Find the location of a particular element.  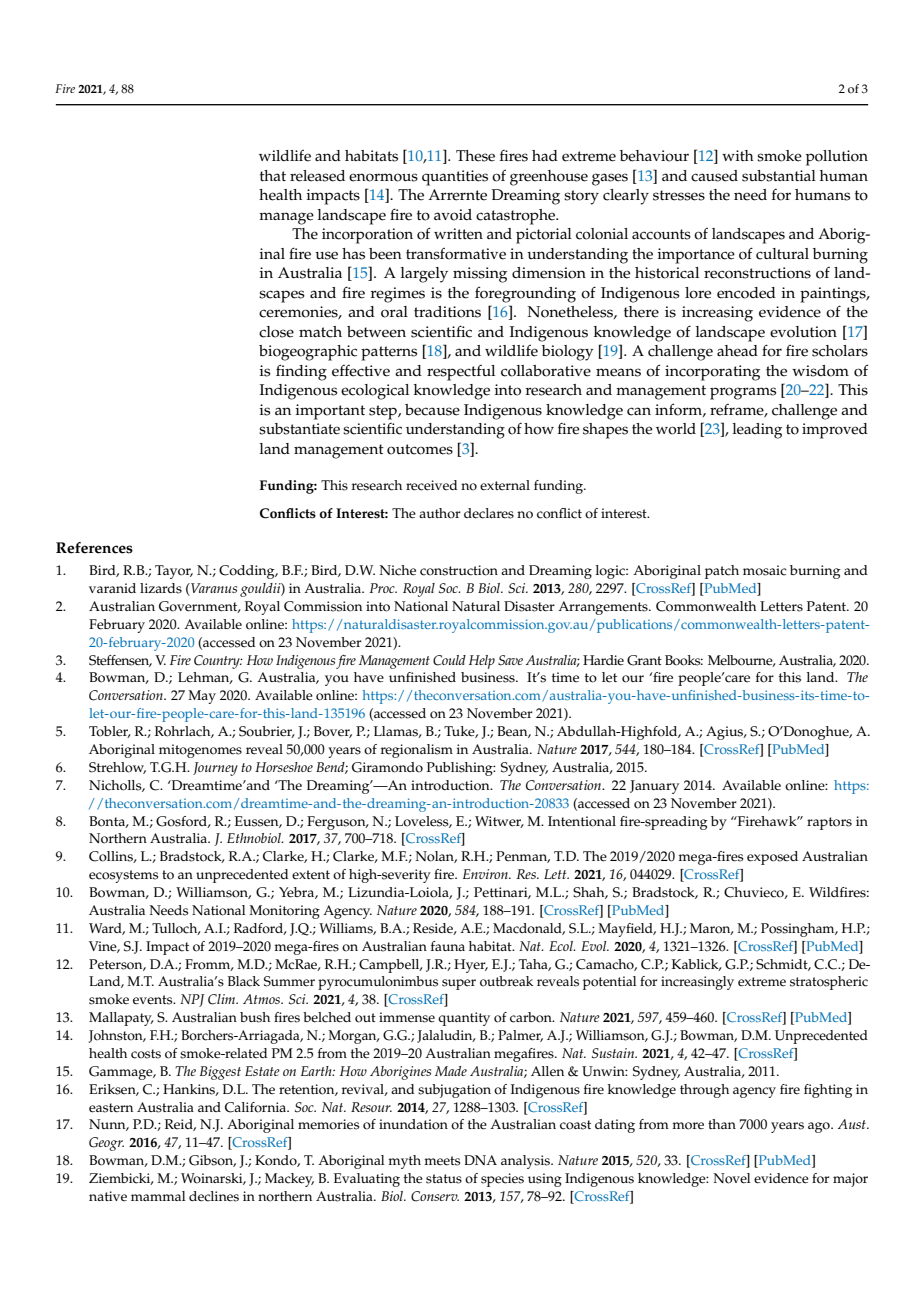

ecosystems is located at coordinates (123, 876).
